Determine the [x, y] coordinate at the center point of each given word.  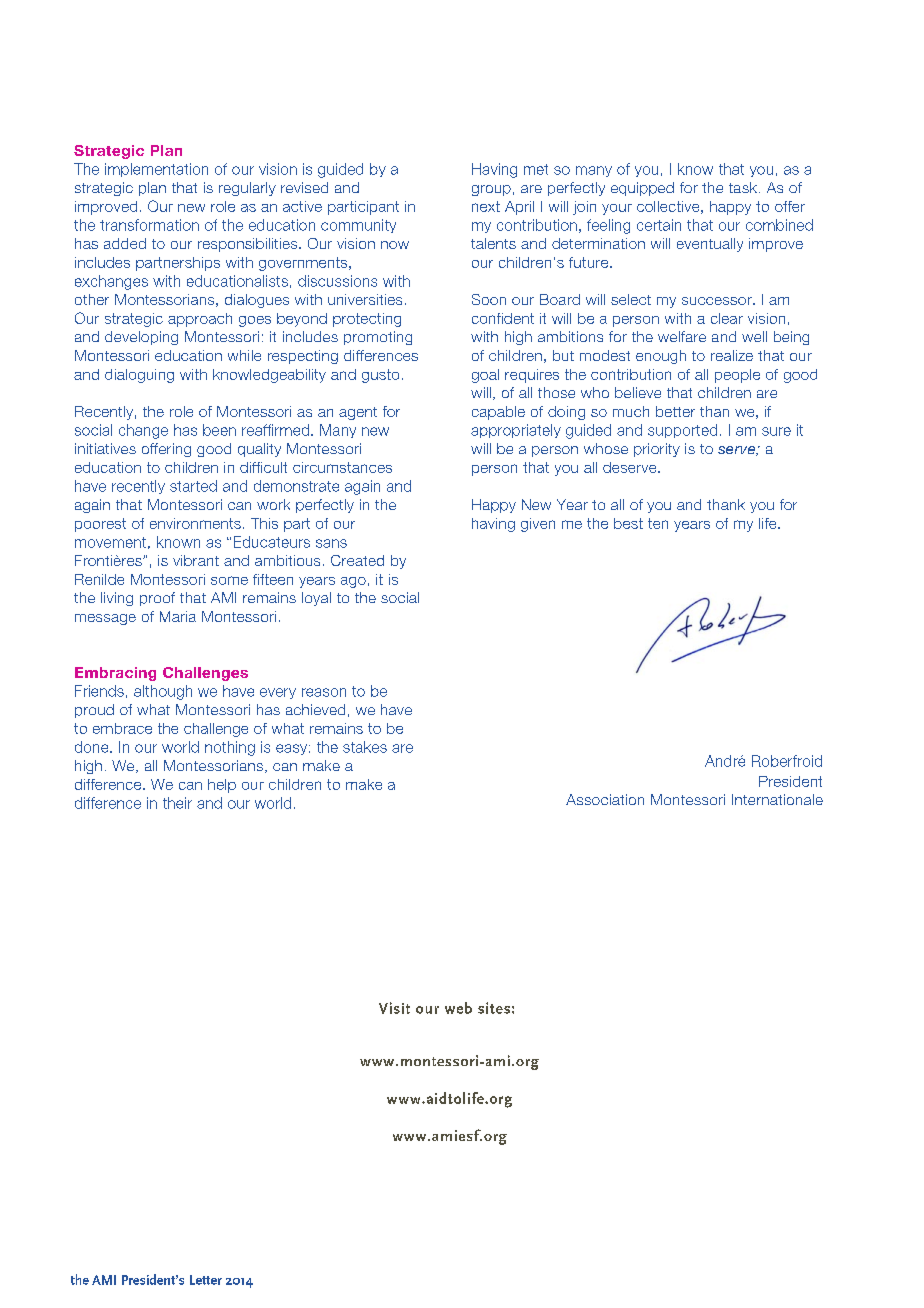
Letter [206, 1280]
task [744, 187]
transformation [149, 225]
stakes [365, 747]
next [486, 206]
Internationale [777, 799]
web [458, 1008]
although [163, 692]
